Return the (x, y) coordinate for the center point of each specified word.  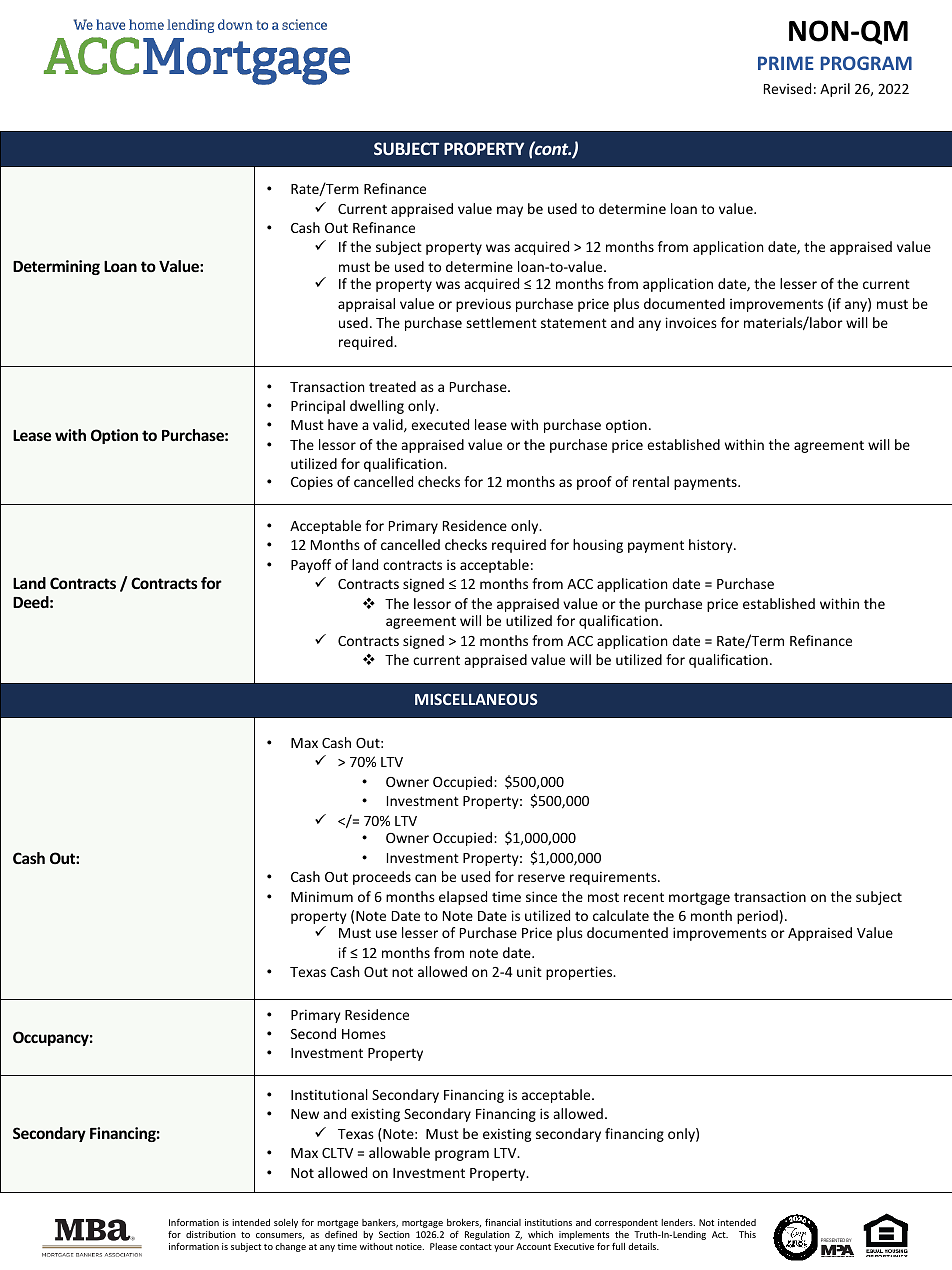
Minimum (322, 896)
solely (286, 1223)
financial (503, 1222)
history (712, 546)
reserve (541, 878)
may (510, 211)
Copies (312, 483)
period (757, 917)
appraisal (366, 305)
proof (594, 483)
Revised (787, 88)
